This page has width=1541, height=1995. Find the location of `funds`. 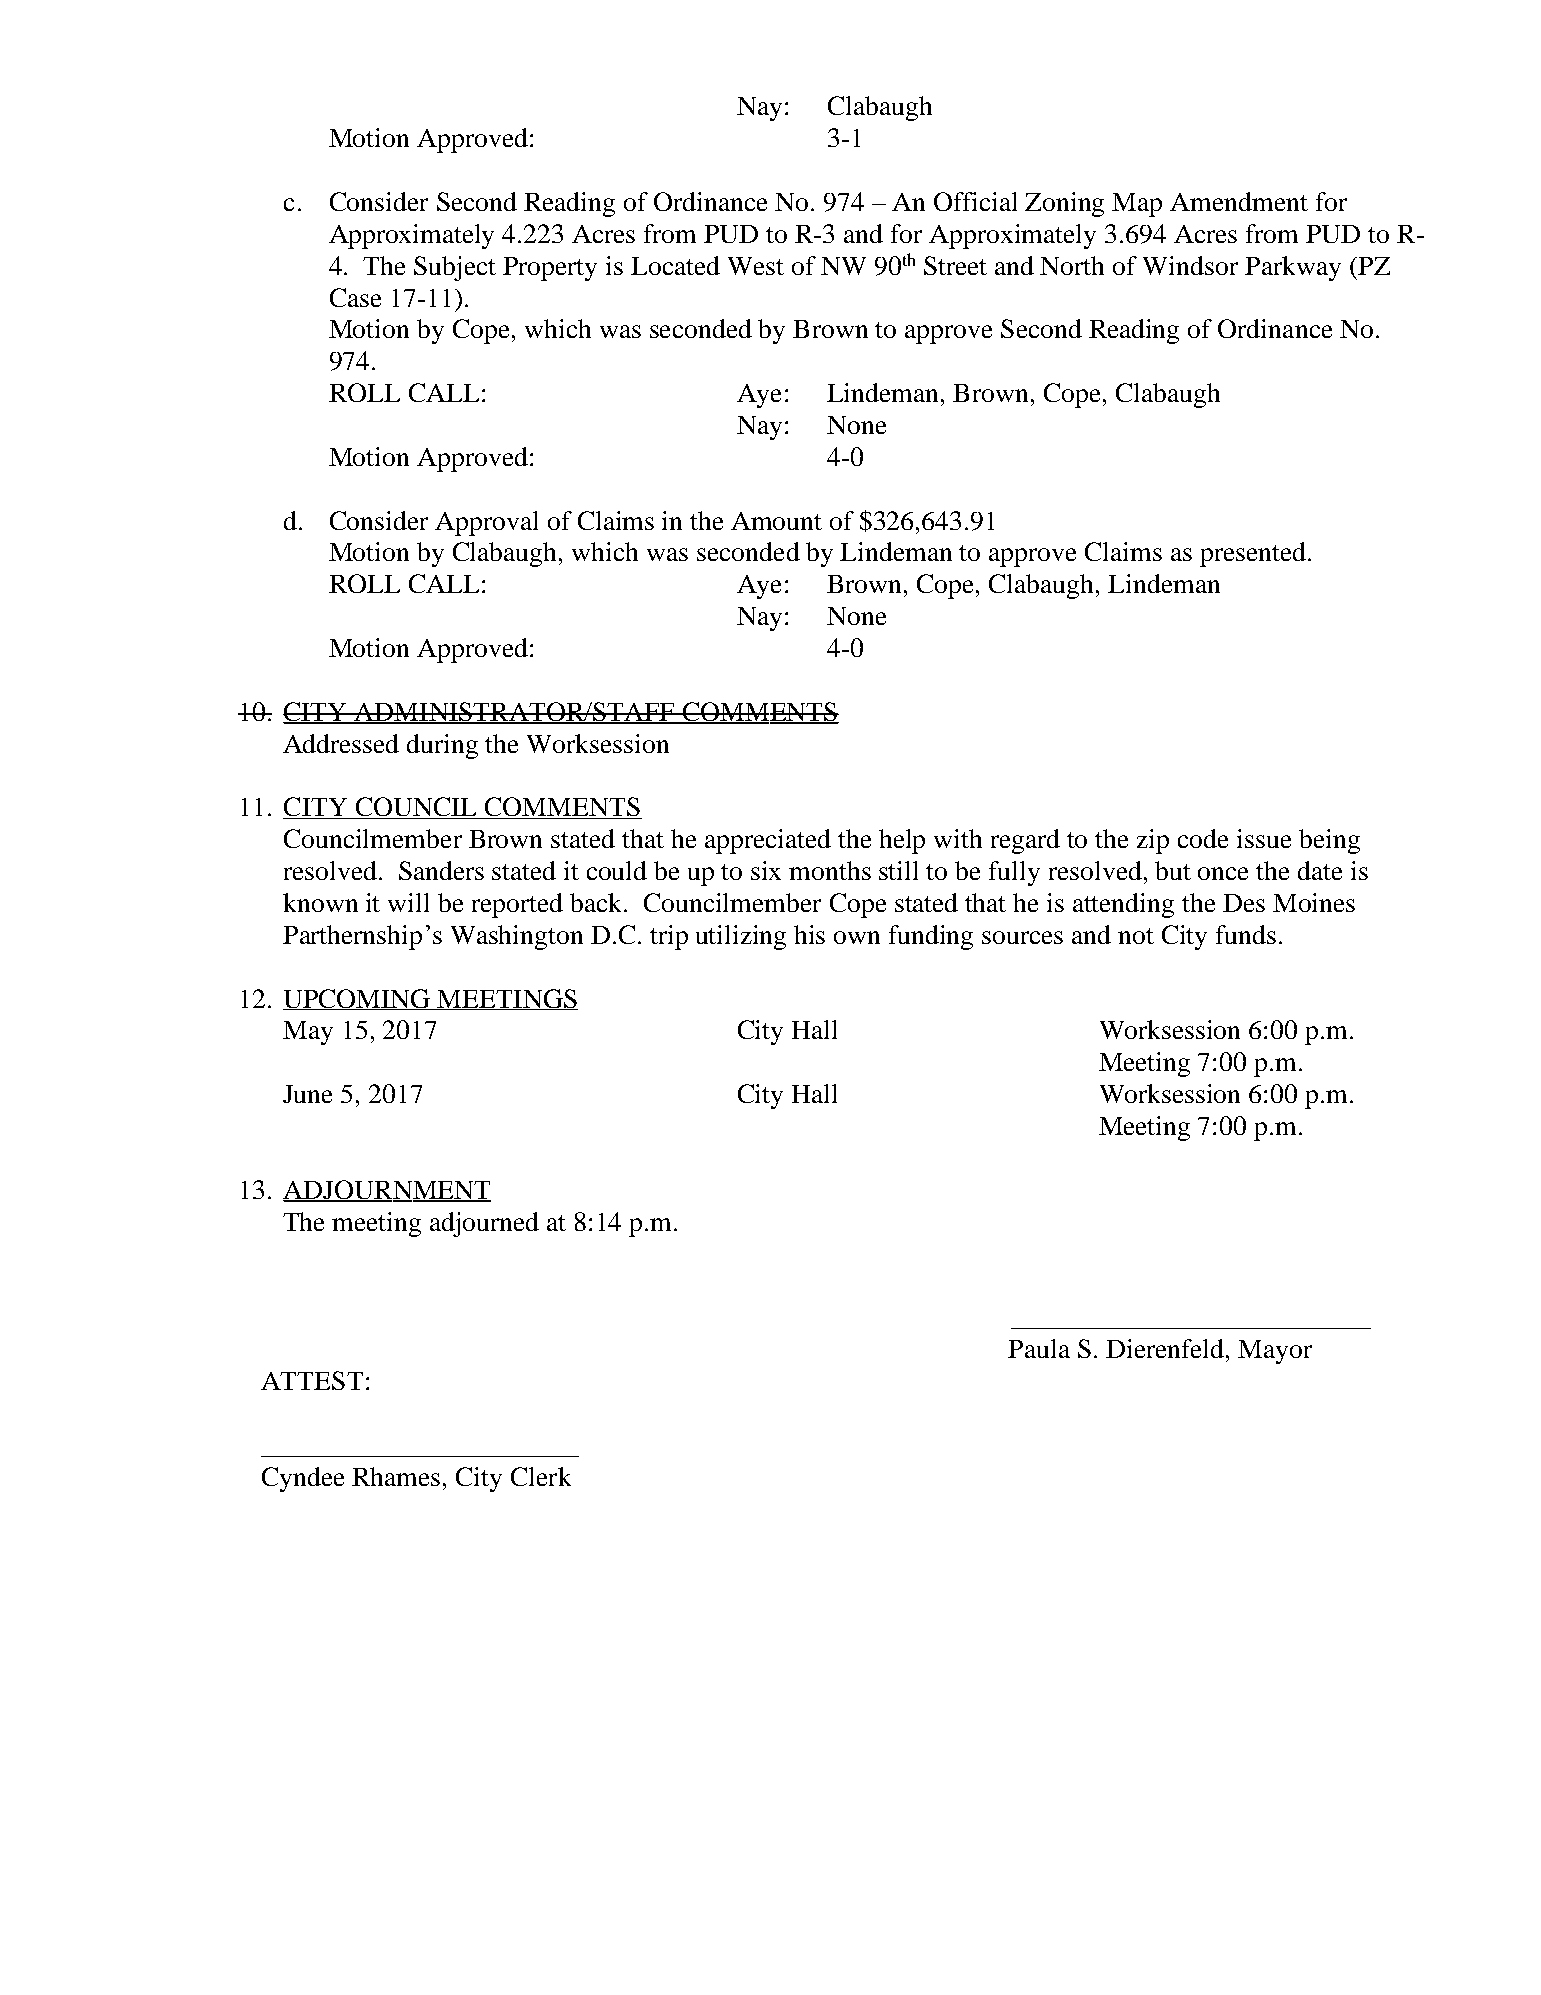

funds is located at coordinates (1246, 934).
